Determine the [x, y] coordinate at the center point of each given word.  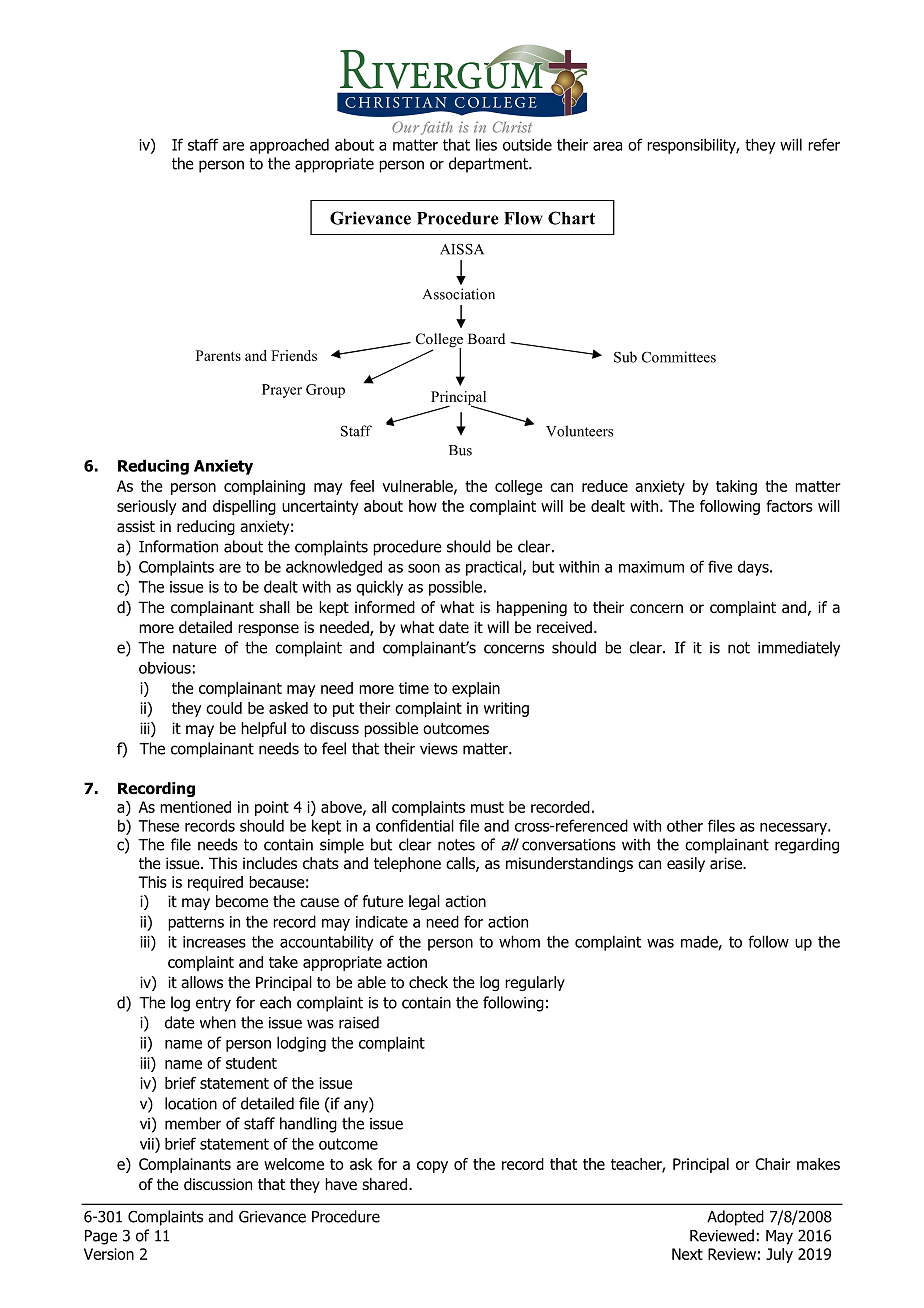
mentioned [195, 807]
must [487, 807]
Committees [679, 357]
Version [109, 1254]
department [489, 165]
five [720, 566]
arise [727, 863]
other [685, 825]
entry [213, 1004]
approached [289, 146]
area [607, 146]
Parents [218, 355]
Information [178, 546]
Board [486, 338]
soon [424, 568]
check [428, 982]
